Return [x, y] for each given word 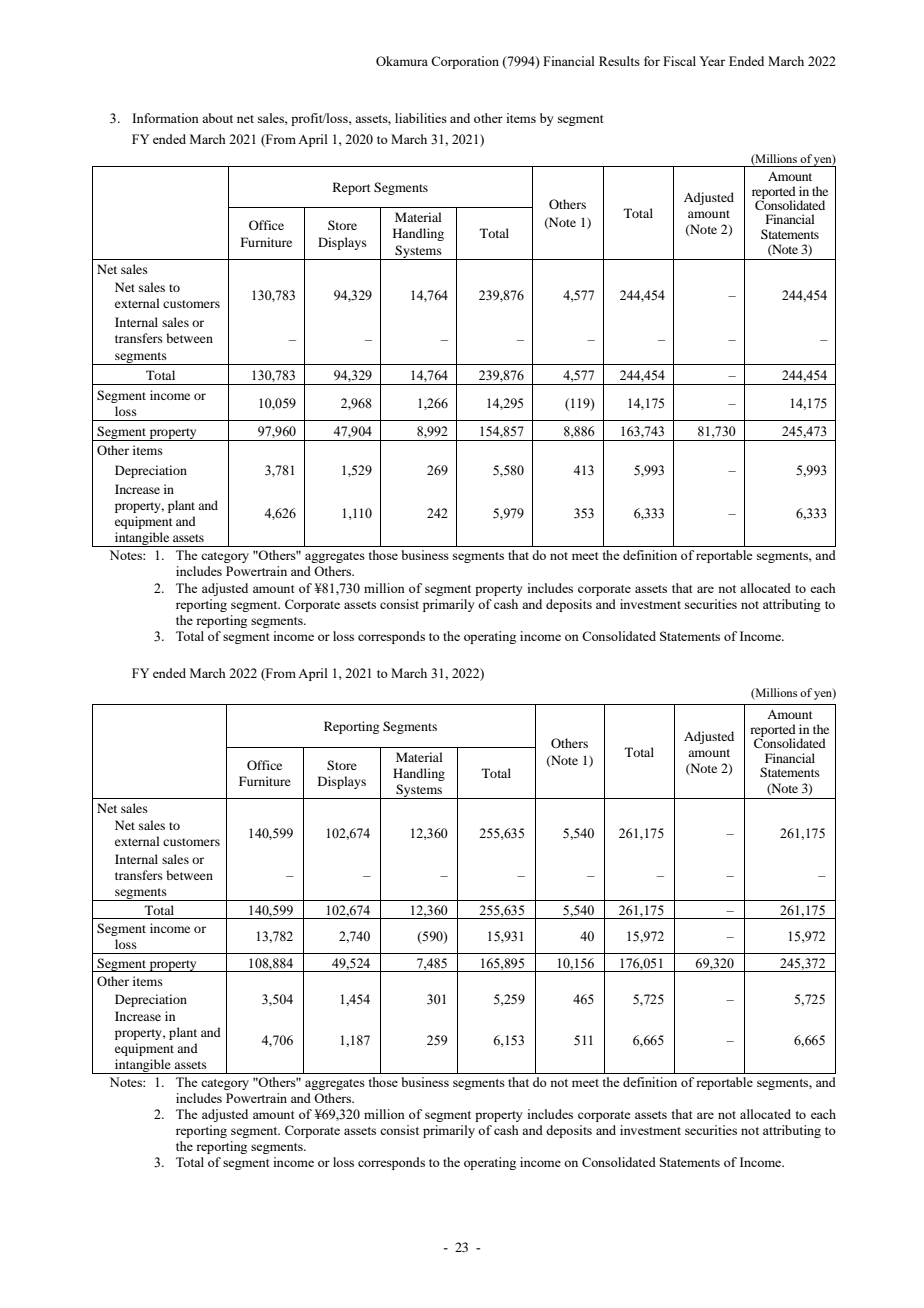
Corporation [465, 62]
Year [712, 61]
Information [165, 118]
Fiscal [679, 61]
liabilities [421, 118]
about [217, 118]
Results [619, 61]
